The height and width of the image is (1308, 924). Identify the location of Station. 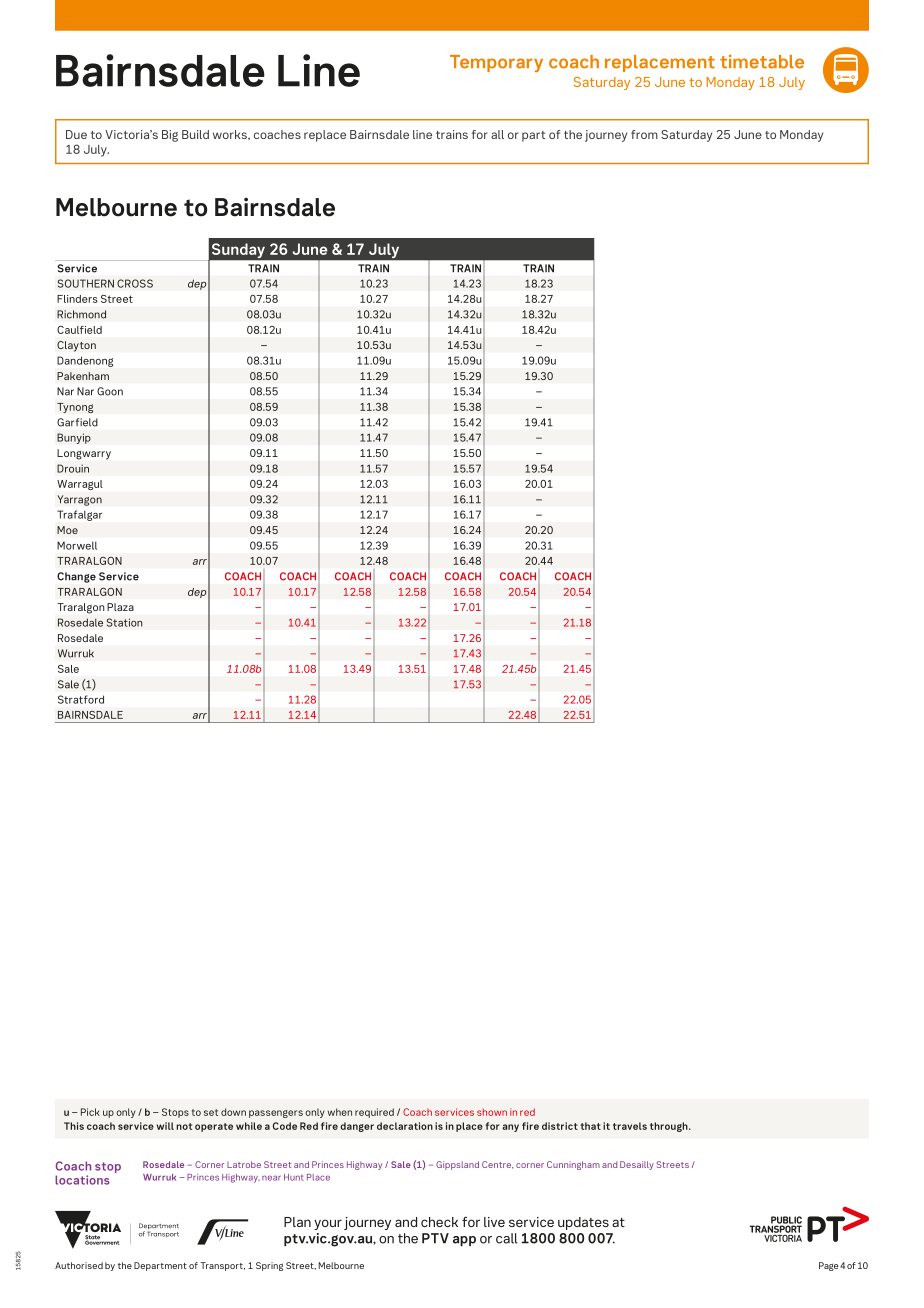
(125, 622).
